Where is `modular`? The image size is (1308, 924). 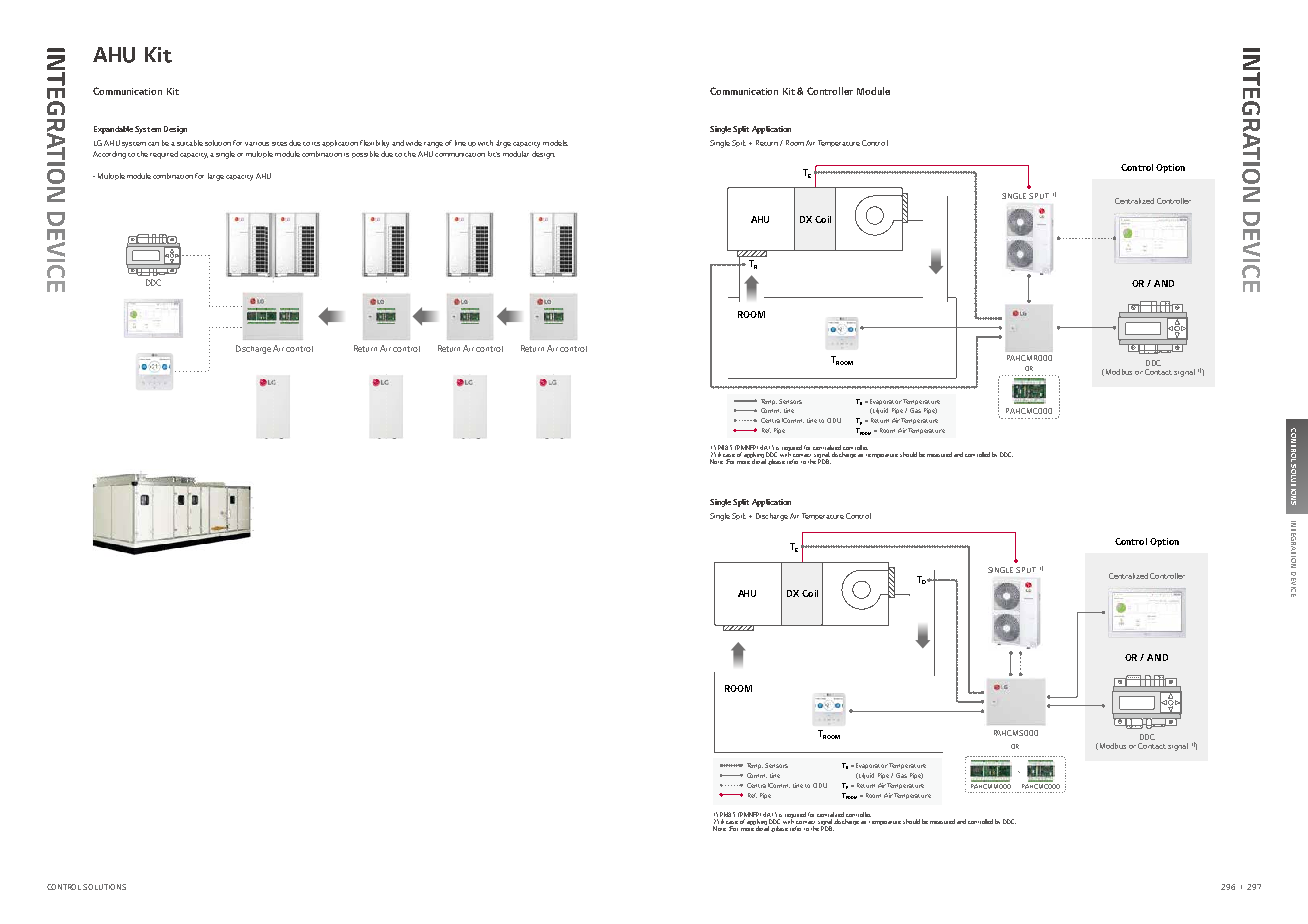 modular is located at coordinates (516, 154).
